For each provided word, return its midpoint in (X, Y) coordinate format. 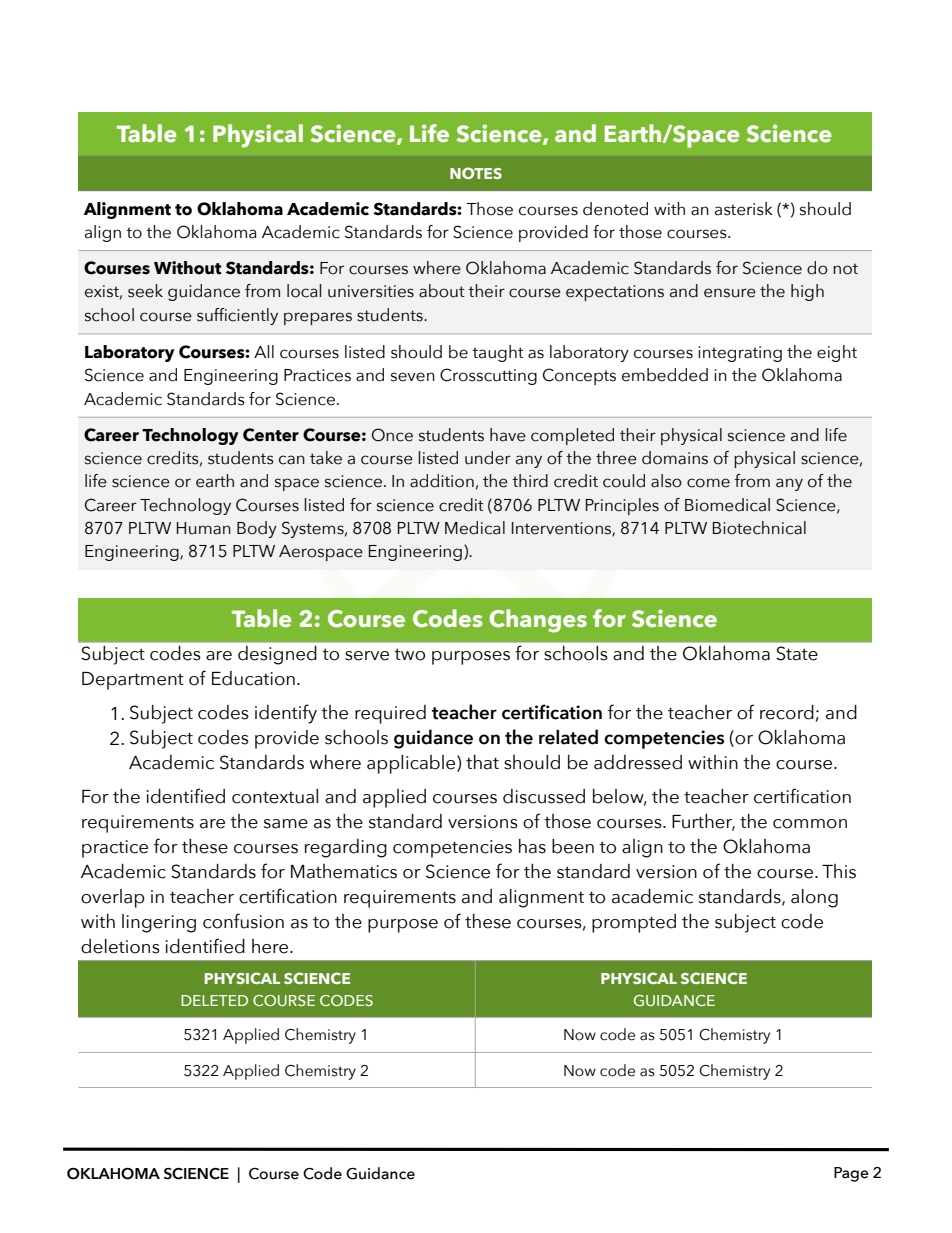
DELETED (214, 1000)
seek (145, 291)
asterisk (744, 209)
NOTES (476, 173)
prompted (634, 923)
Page (851, 1174)
